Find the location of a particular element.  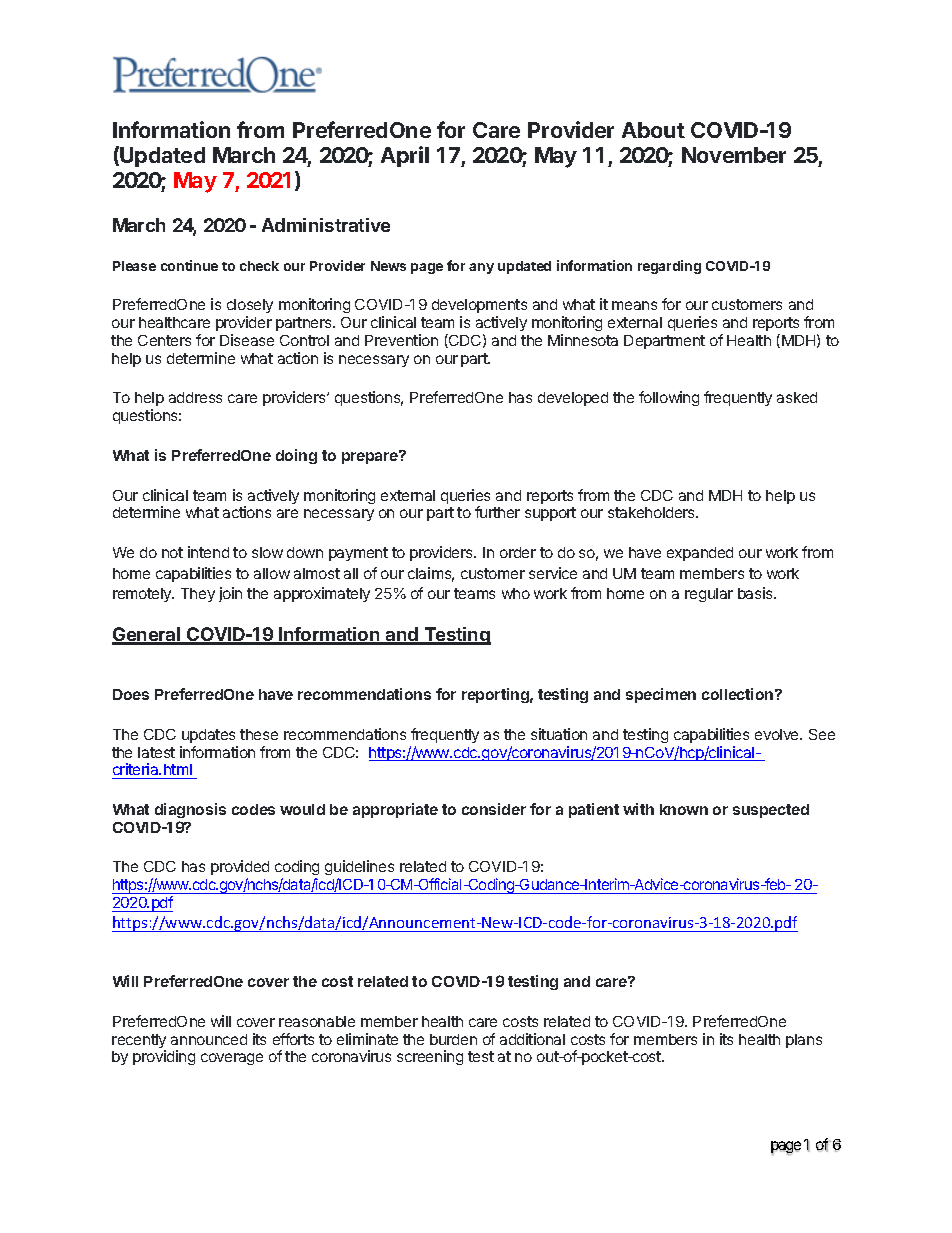

address is located at coordinates (195, 397).
